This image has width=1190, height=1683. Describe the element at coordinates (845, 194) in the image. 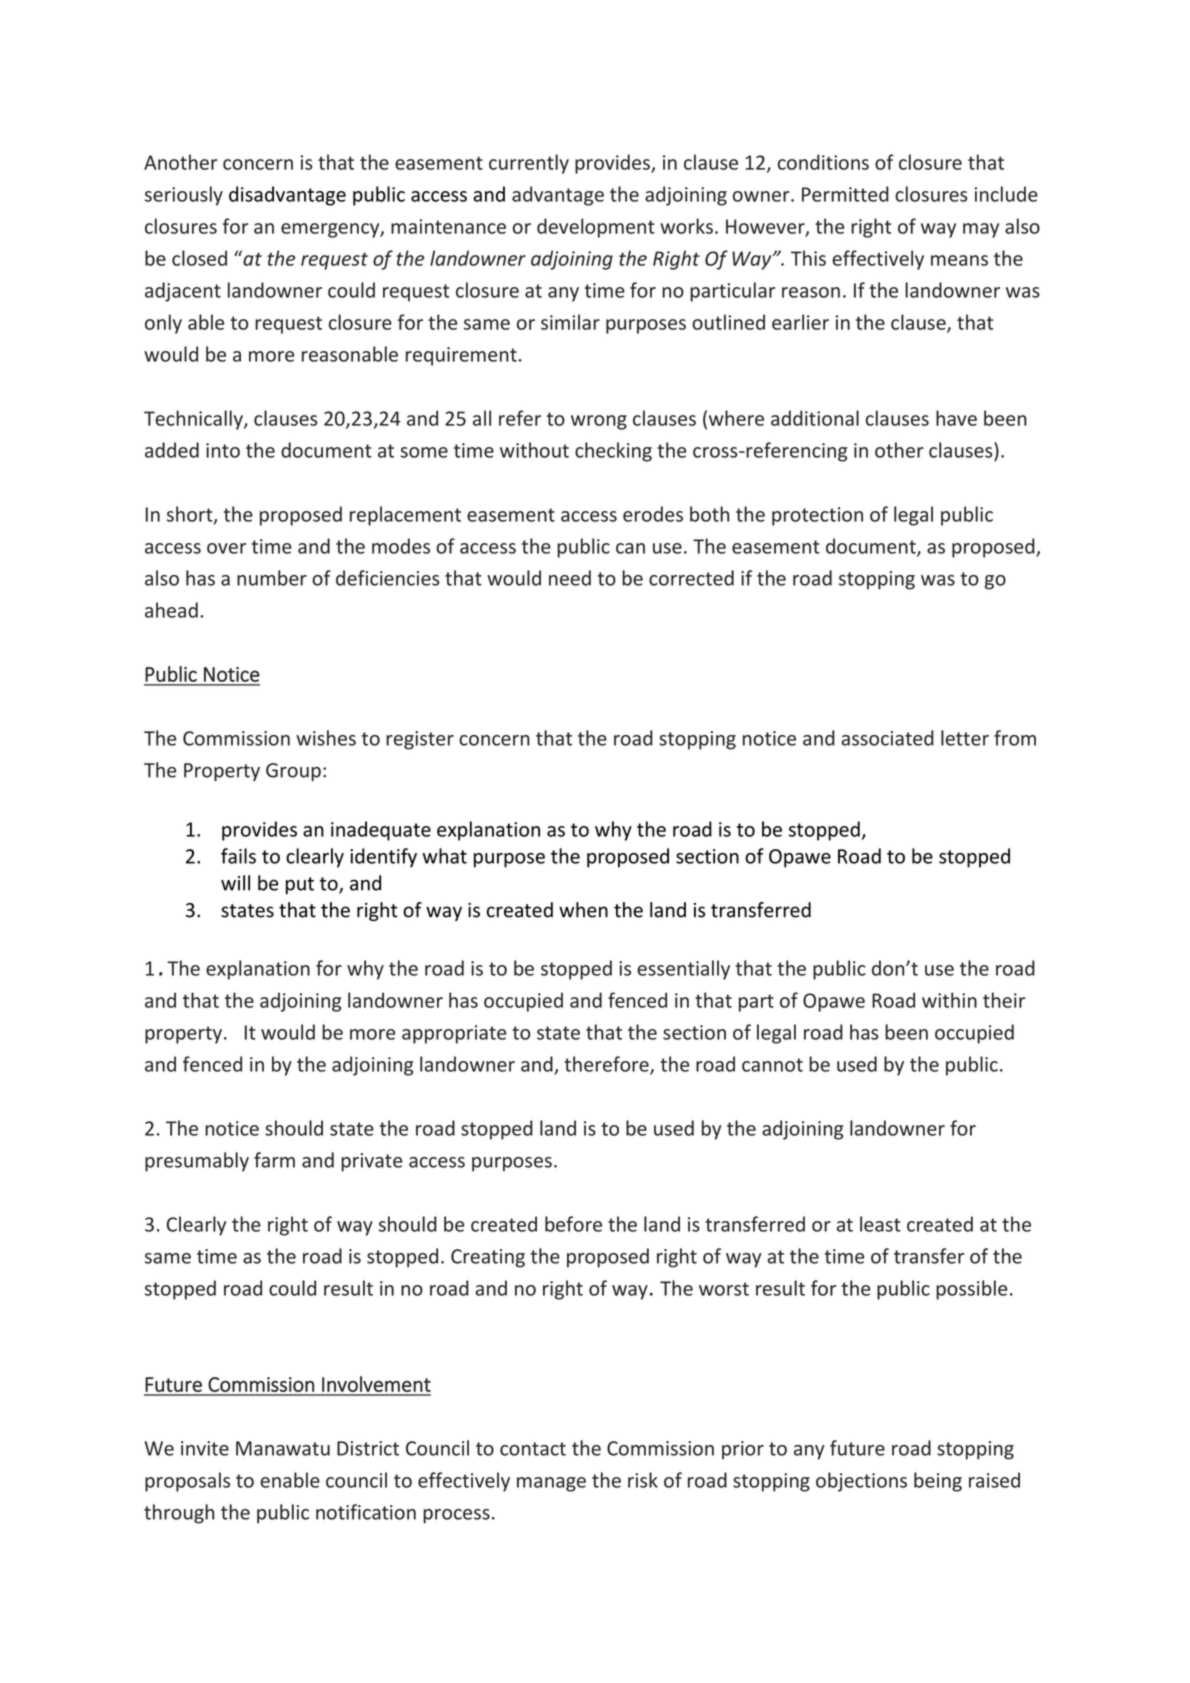

I see `Permitted` at that location.
